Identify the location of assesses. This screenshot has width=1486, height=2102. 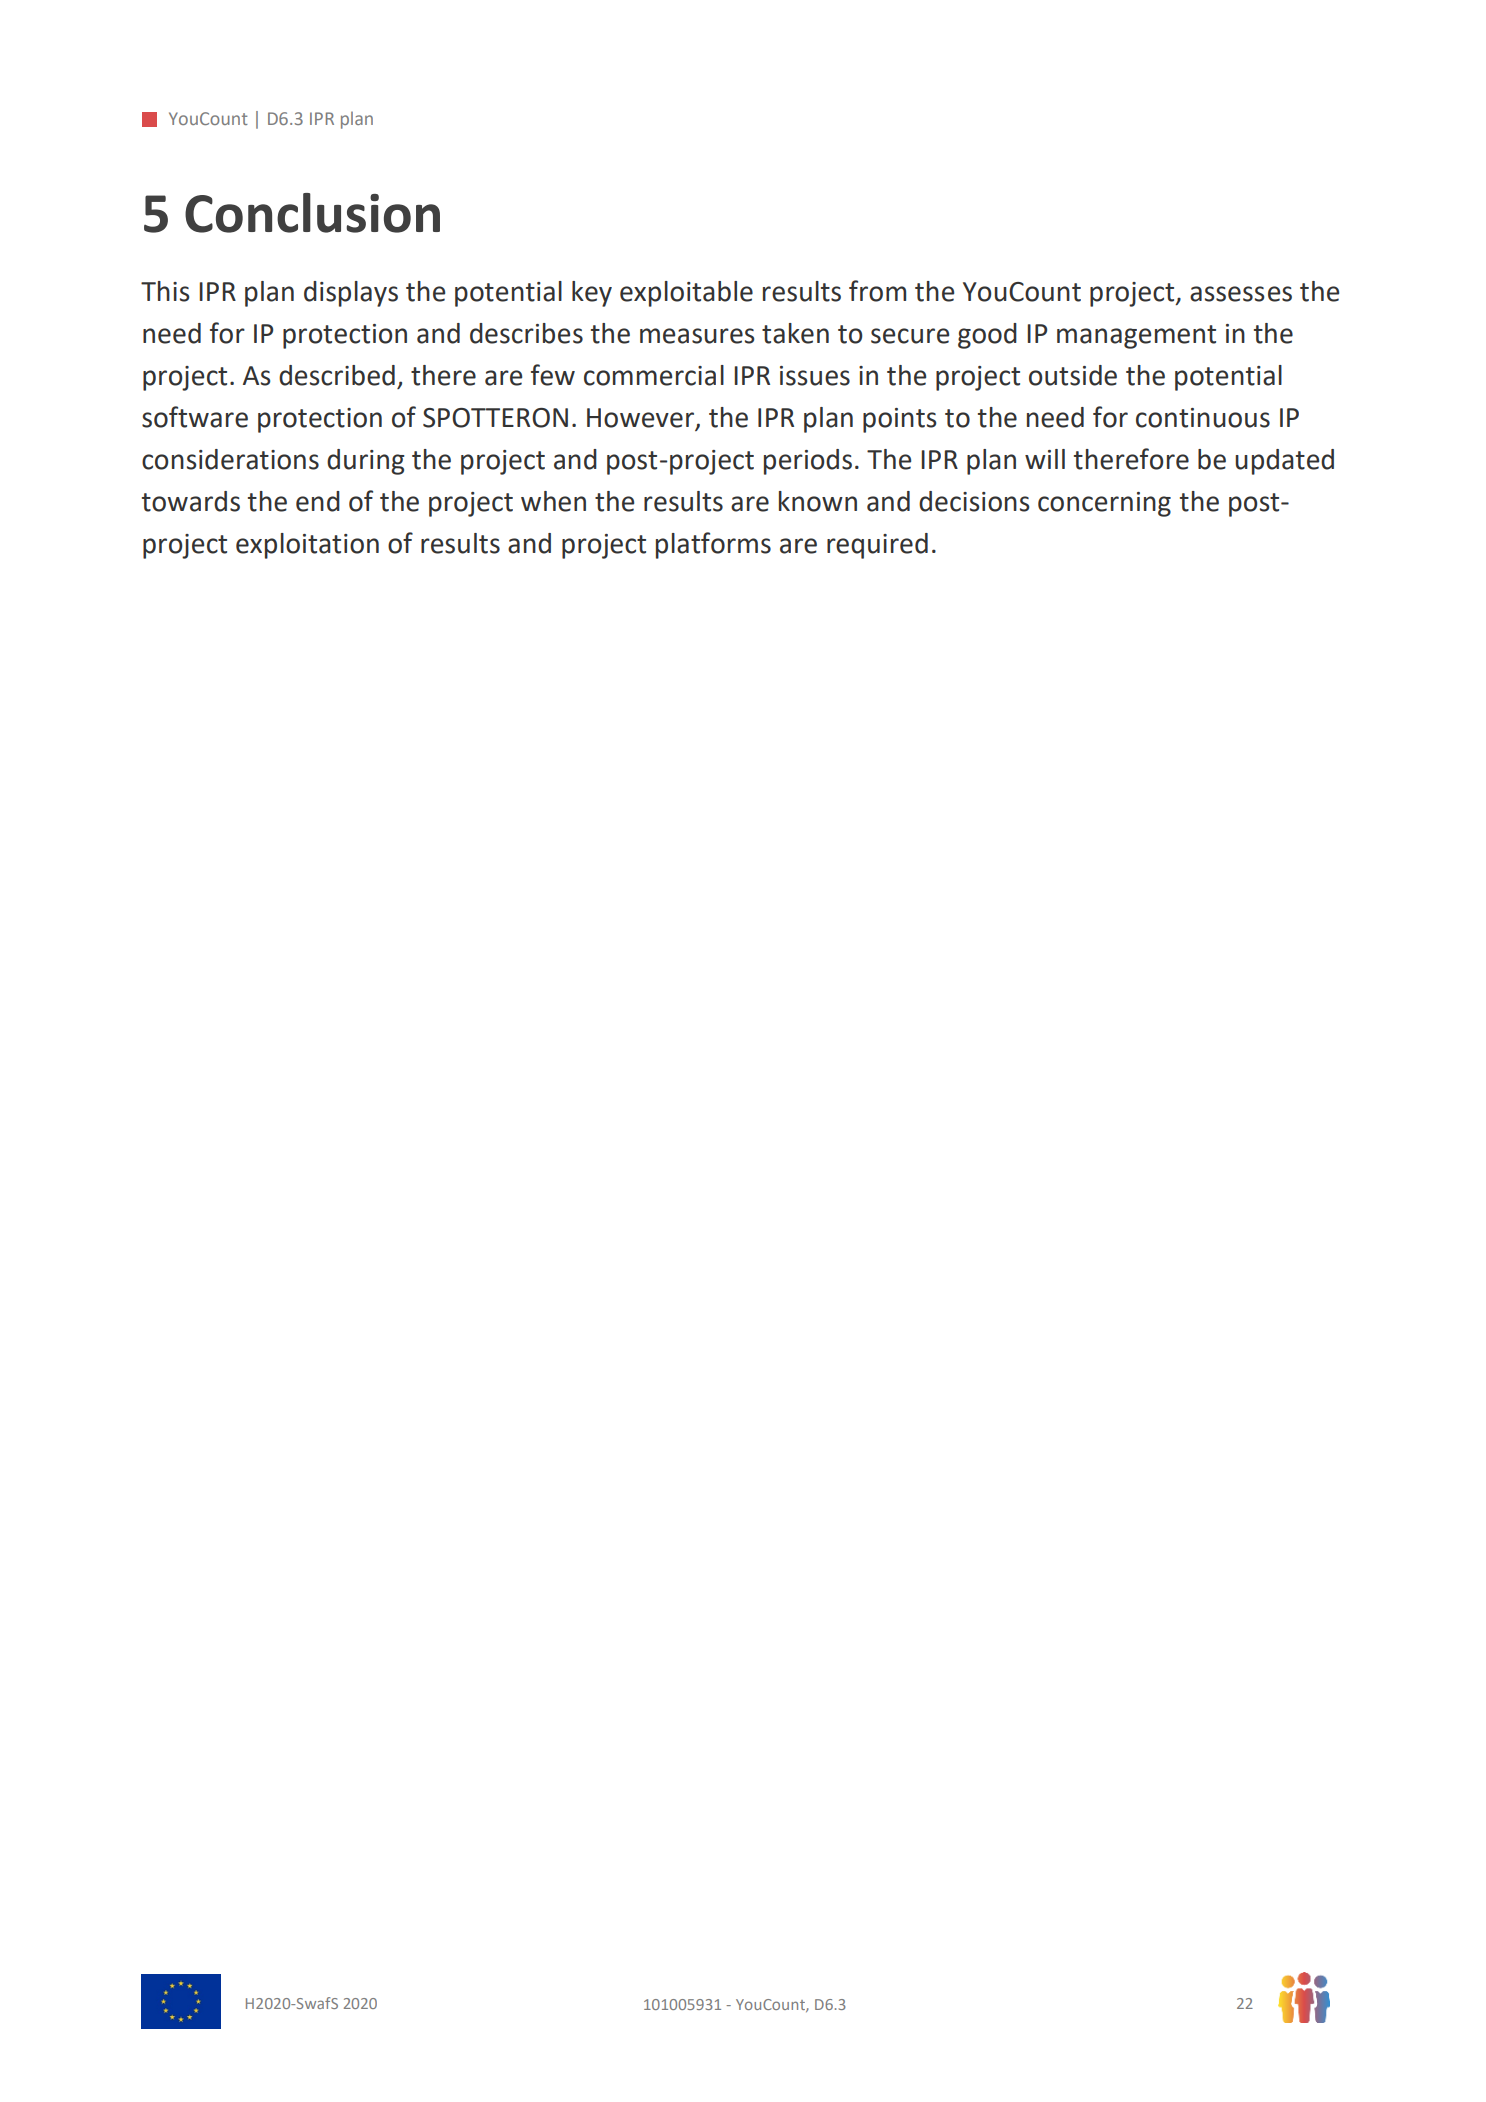
(1241, 294).
